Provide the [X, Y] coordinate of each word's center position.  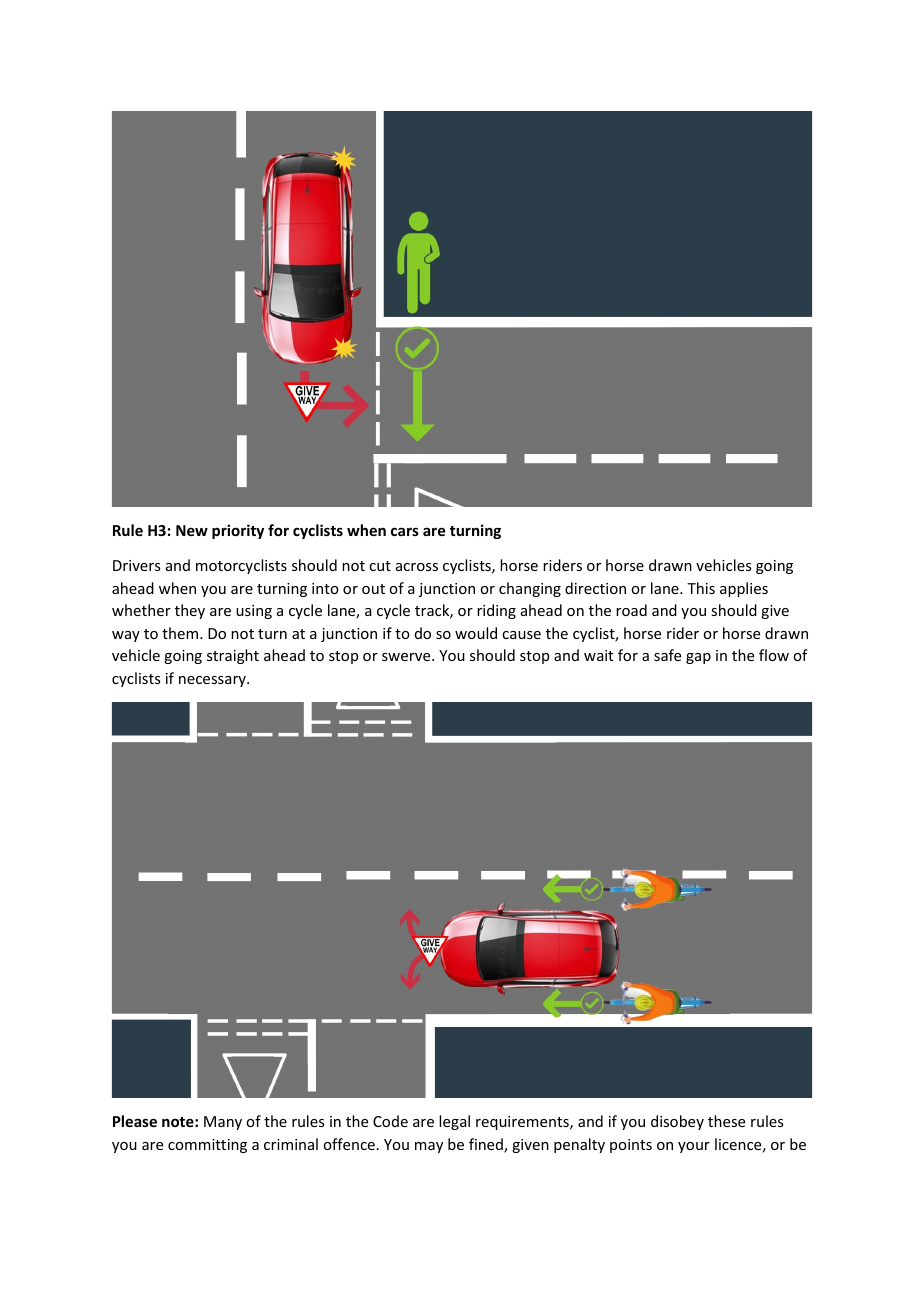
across [417, 567]
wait [598, 655]
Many [223, 1123]
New [192, 530]
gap [698, 658]
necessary [213, 681]
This [701, 588]
